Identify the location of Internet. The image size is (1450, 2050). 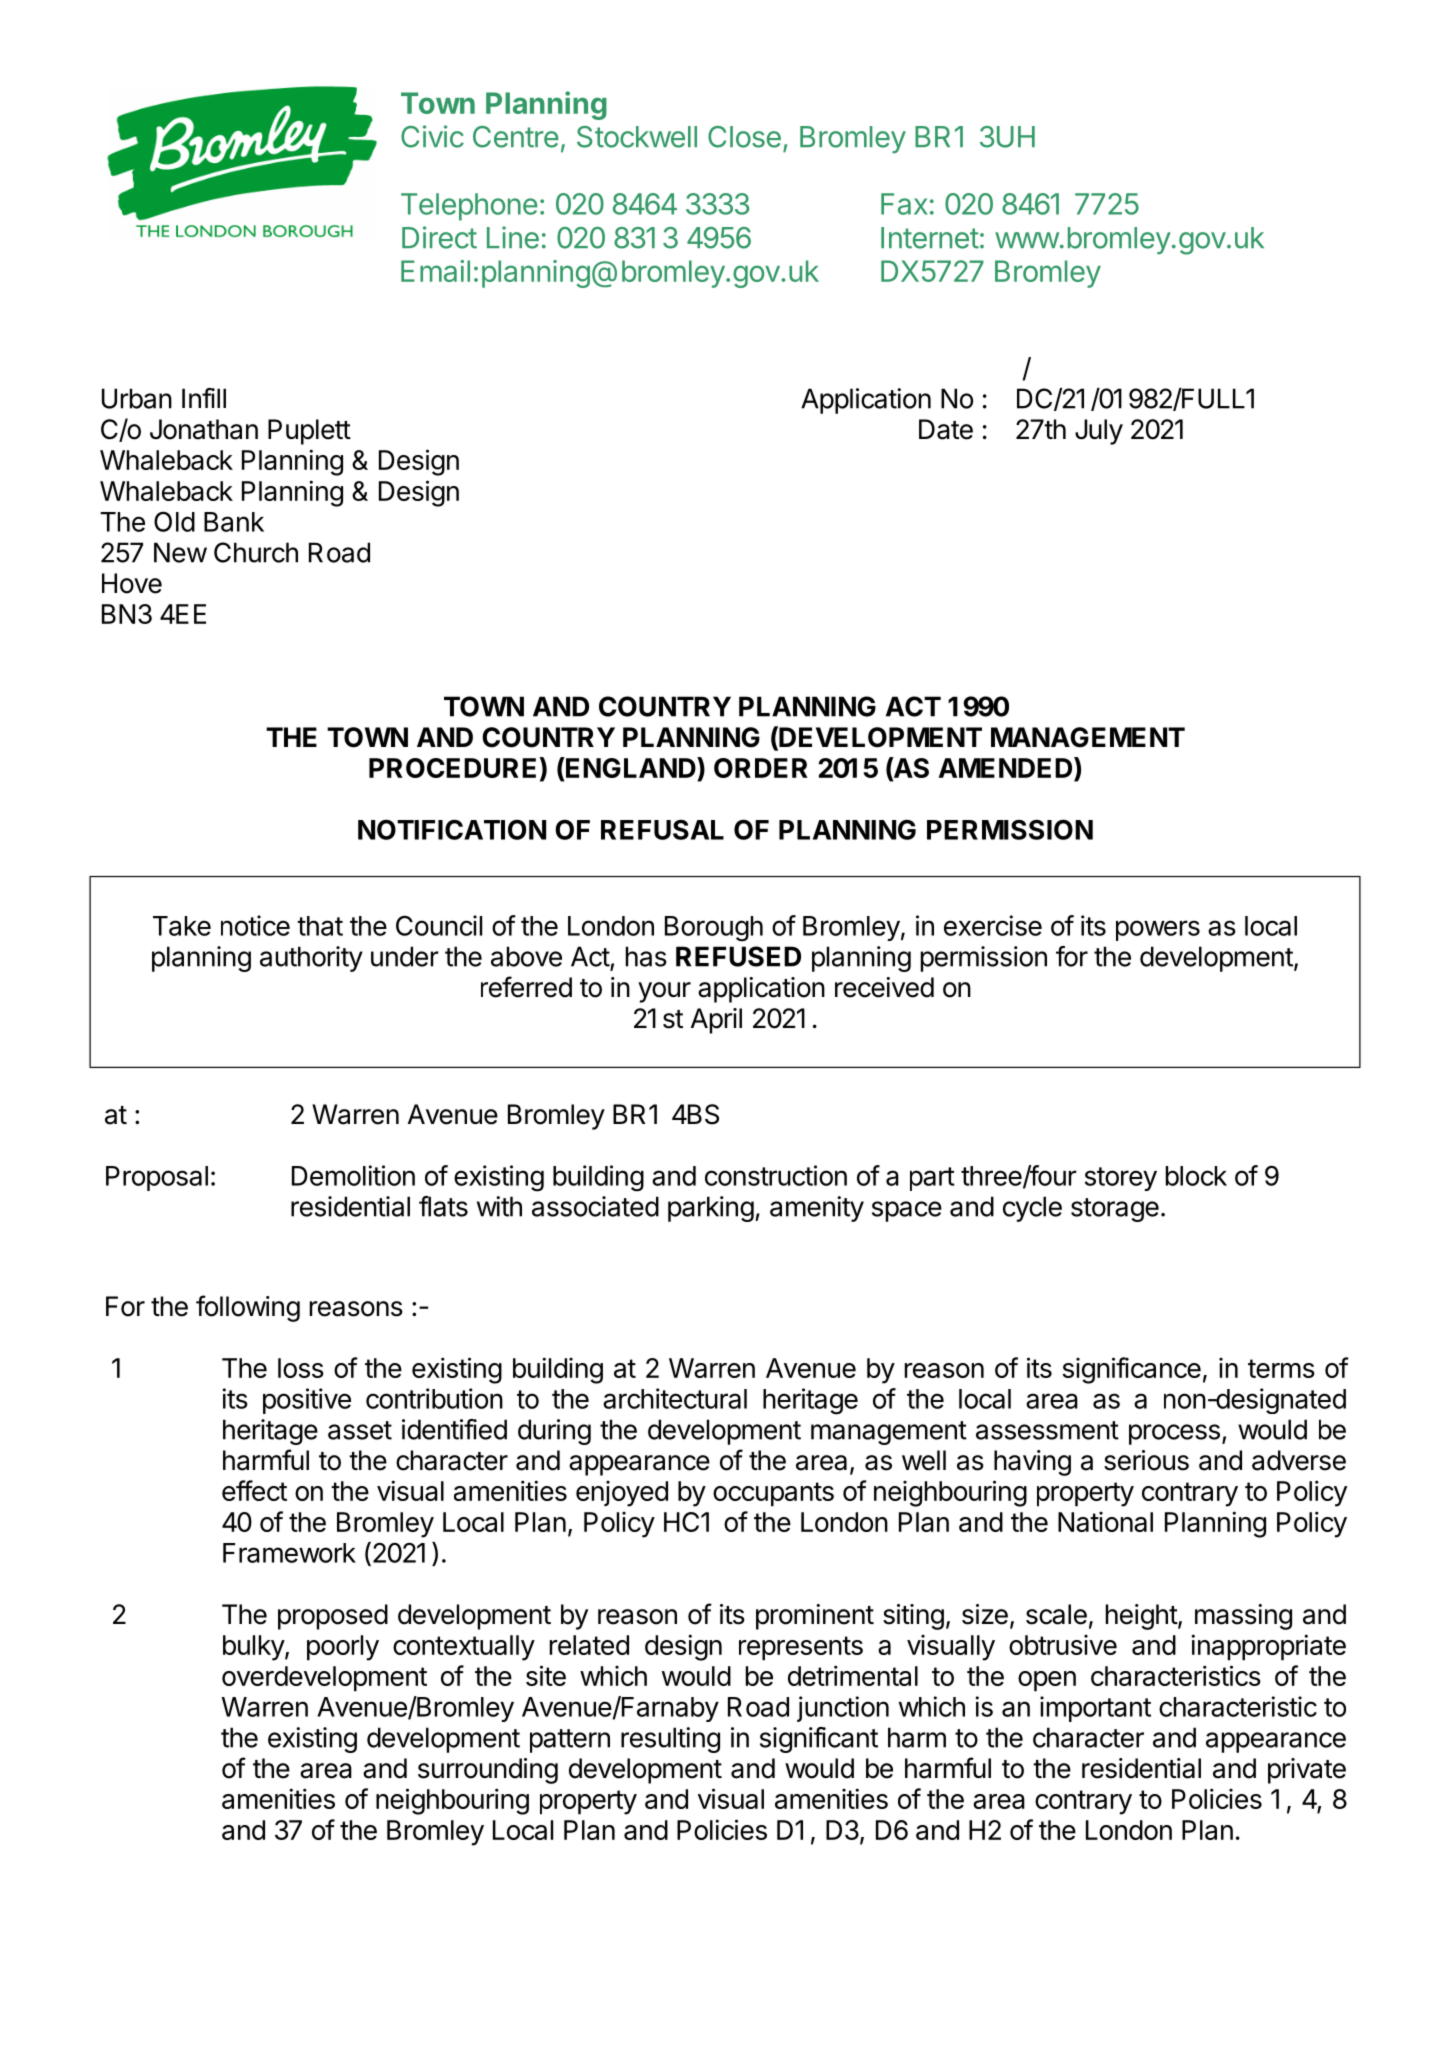
(930, 238).
